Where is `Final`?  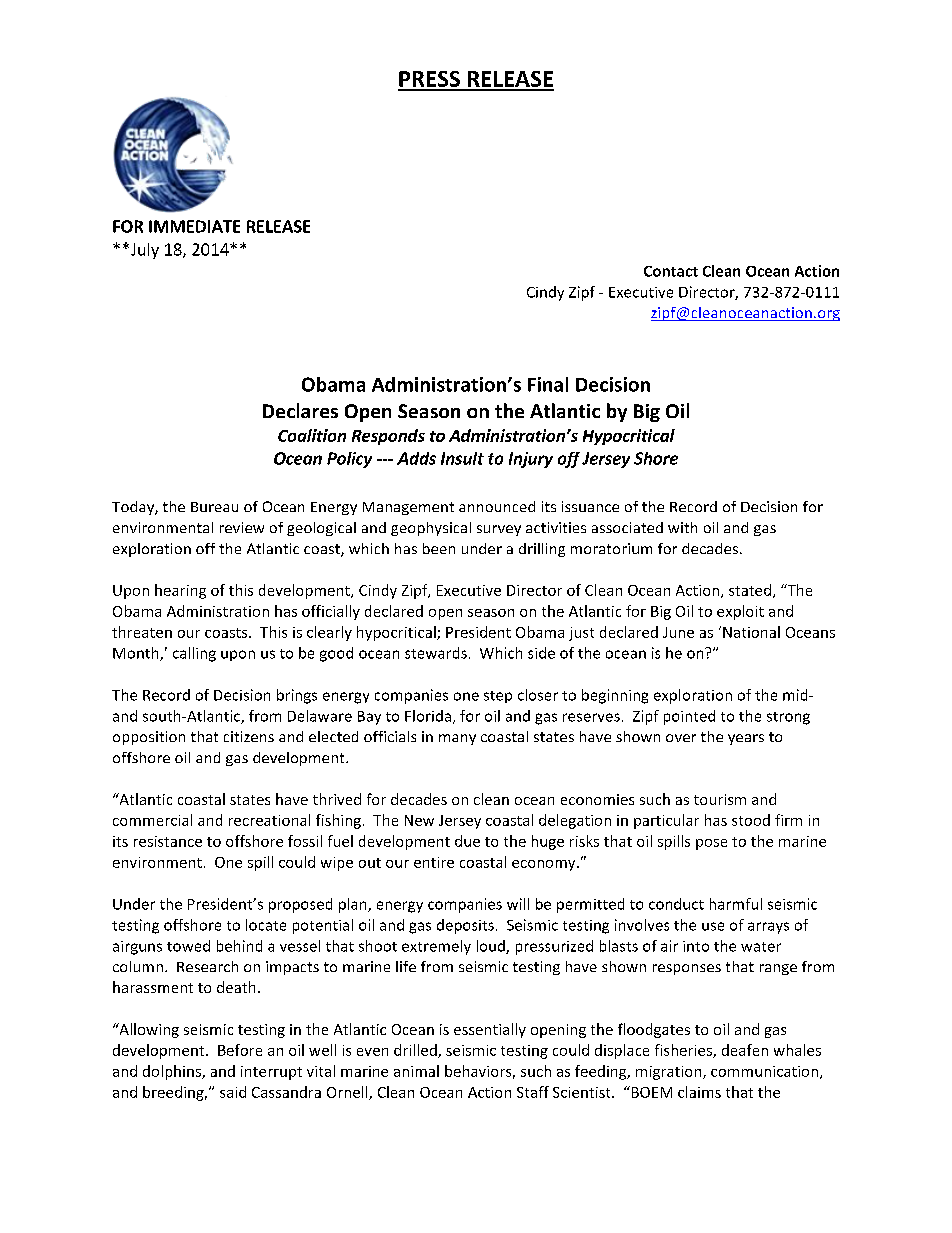
Final is located at coordinates (548, 384).
